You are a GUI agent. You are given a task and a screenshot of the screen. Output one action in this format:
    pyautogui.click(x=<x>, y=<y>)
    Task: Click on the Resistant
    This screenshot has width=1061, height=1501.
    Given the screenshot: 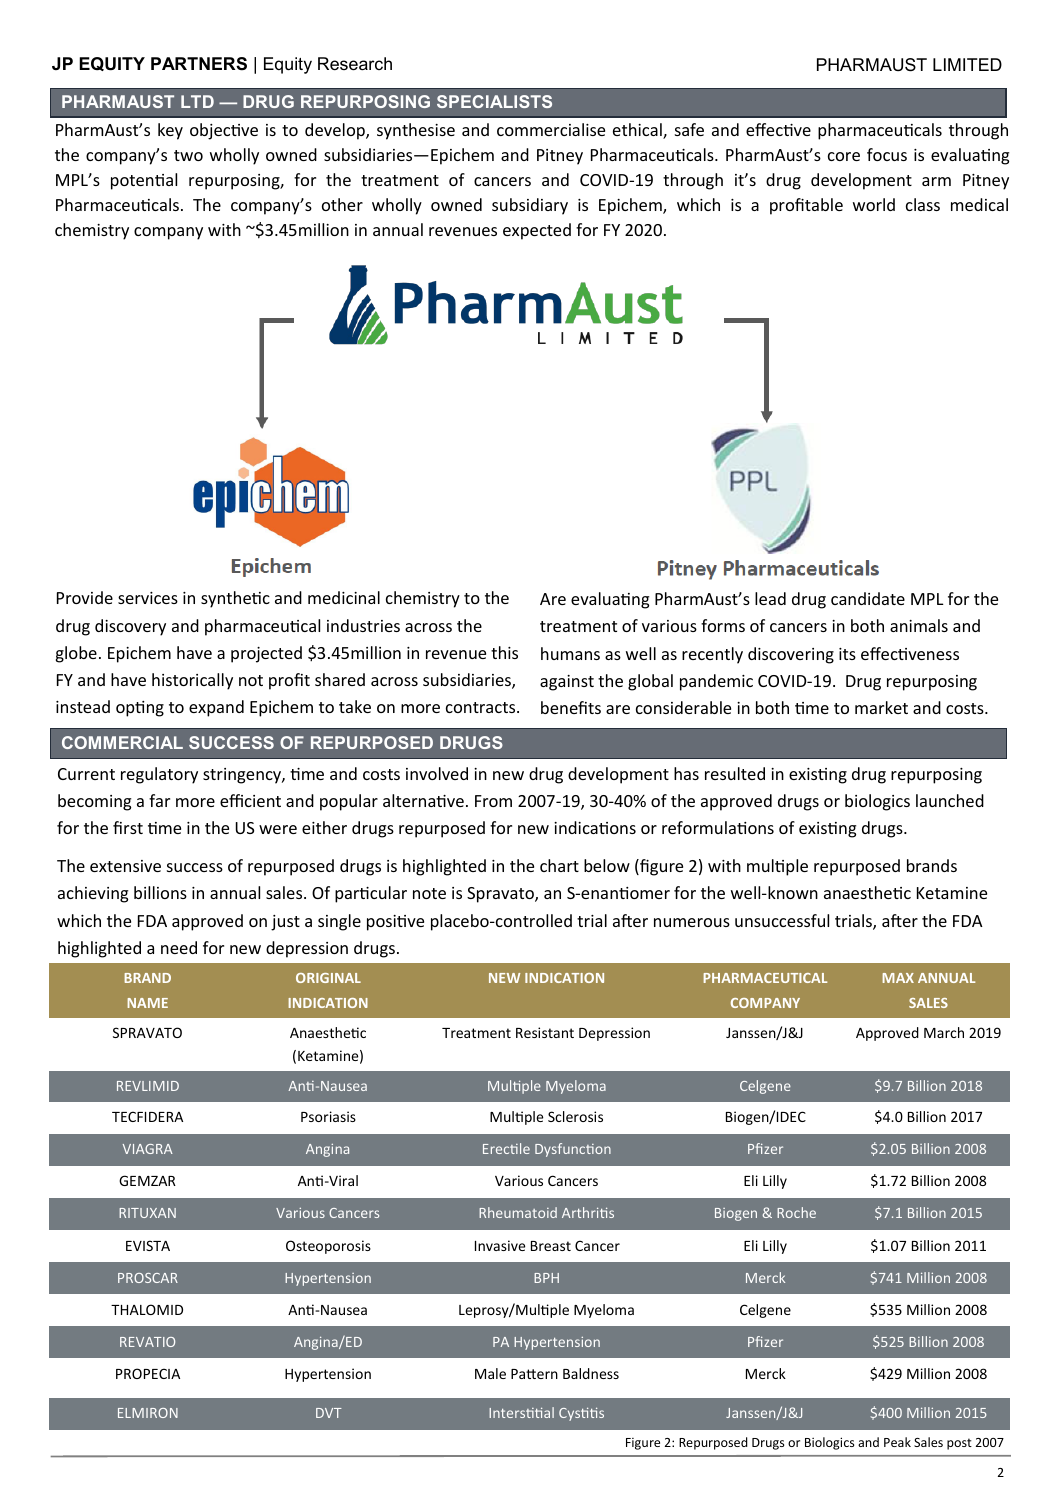 What is the action you would take?
    pyautogui.click(x=545, y=1032)
